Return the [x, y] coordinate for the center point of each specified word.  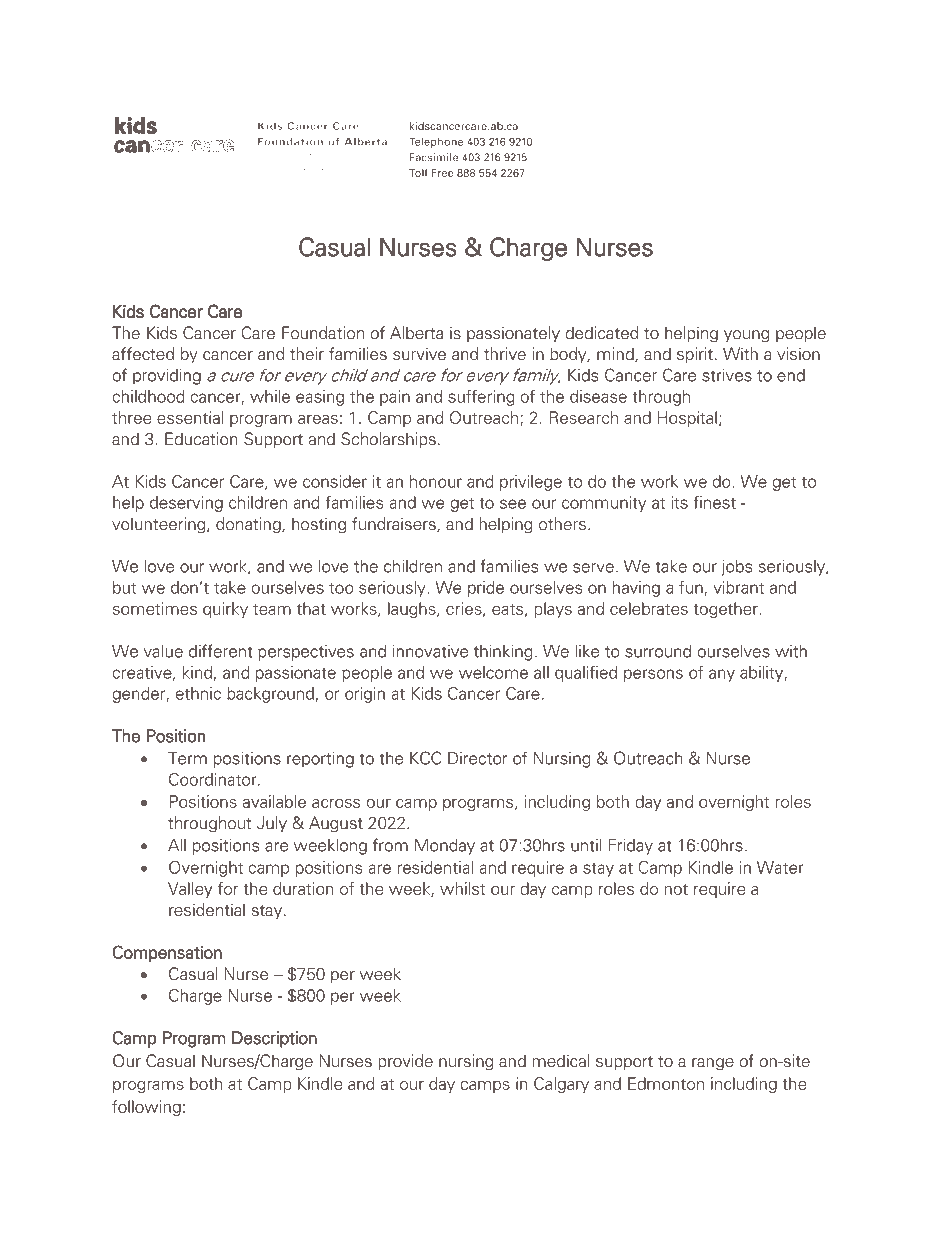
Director [477, 758]
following [146, 1108]
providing [167, 377]
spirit [695, 355]
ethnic [198, 693]
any [722, 675]
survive [419, 354]
